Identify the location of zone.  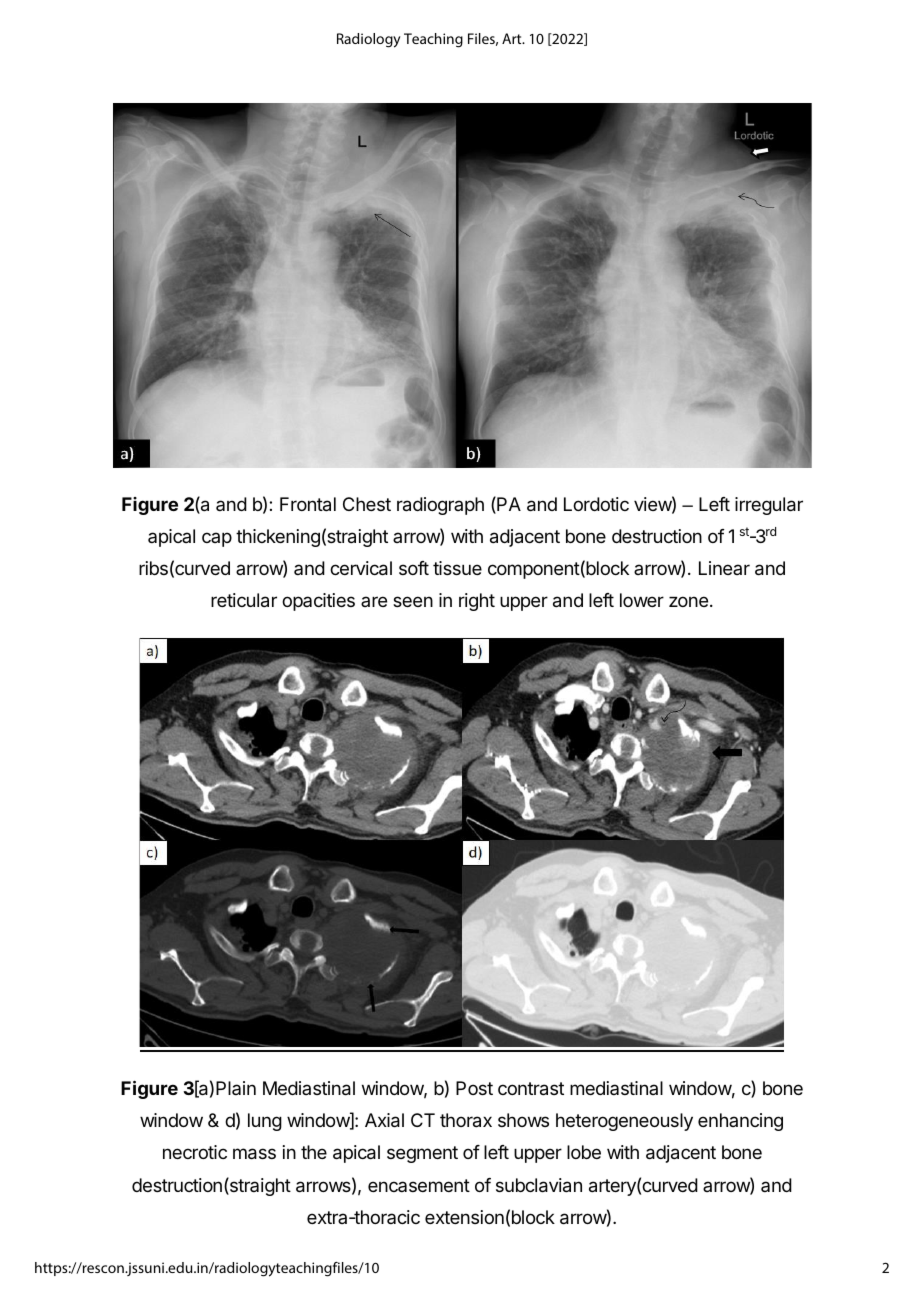
(688, 601).
